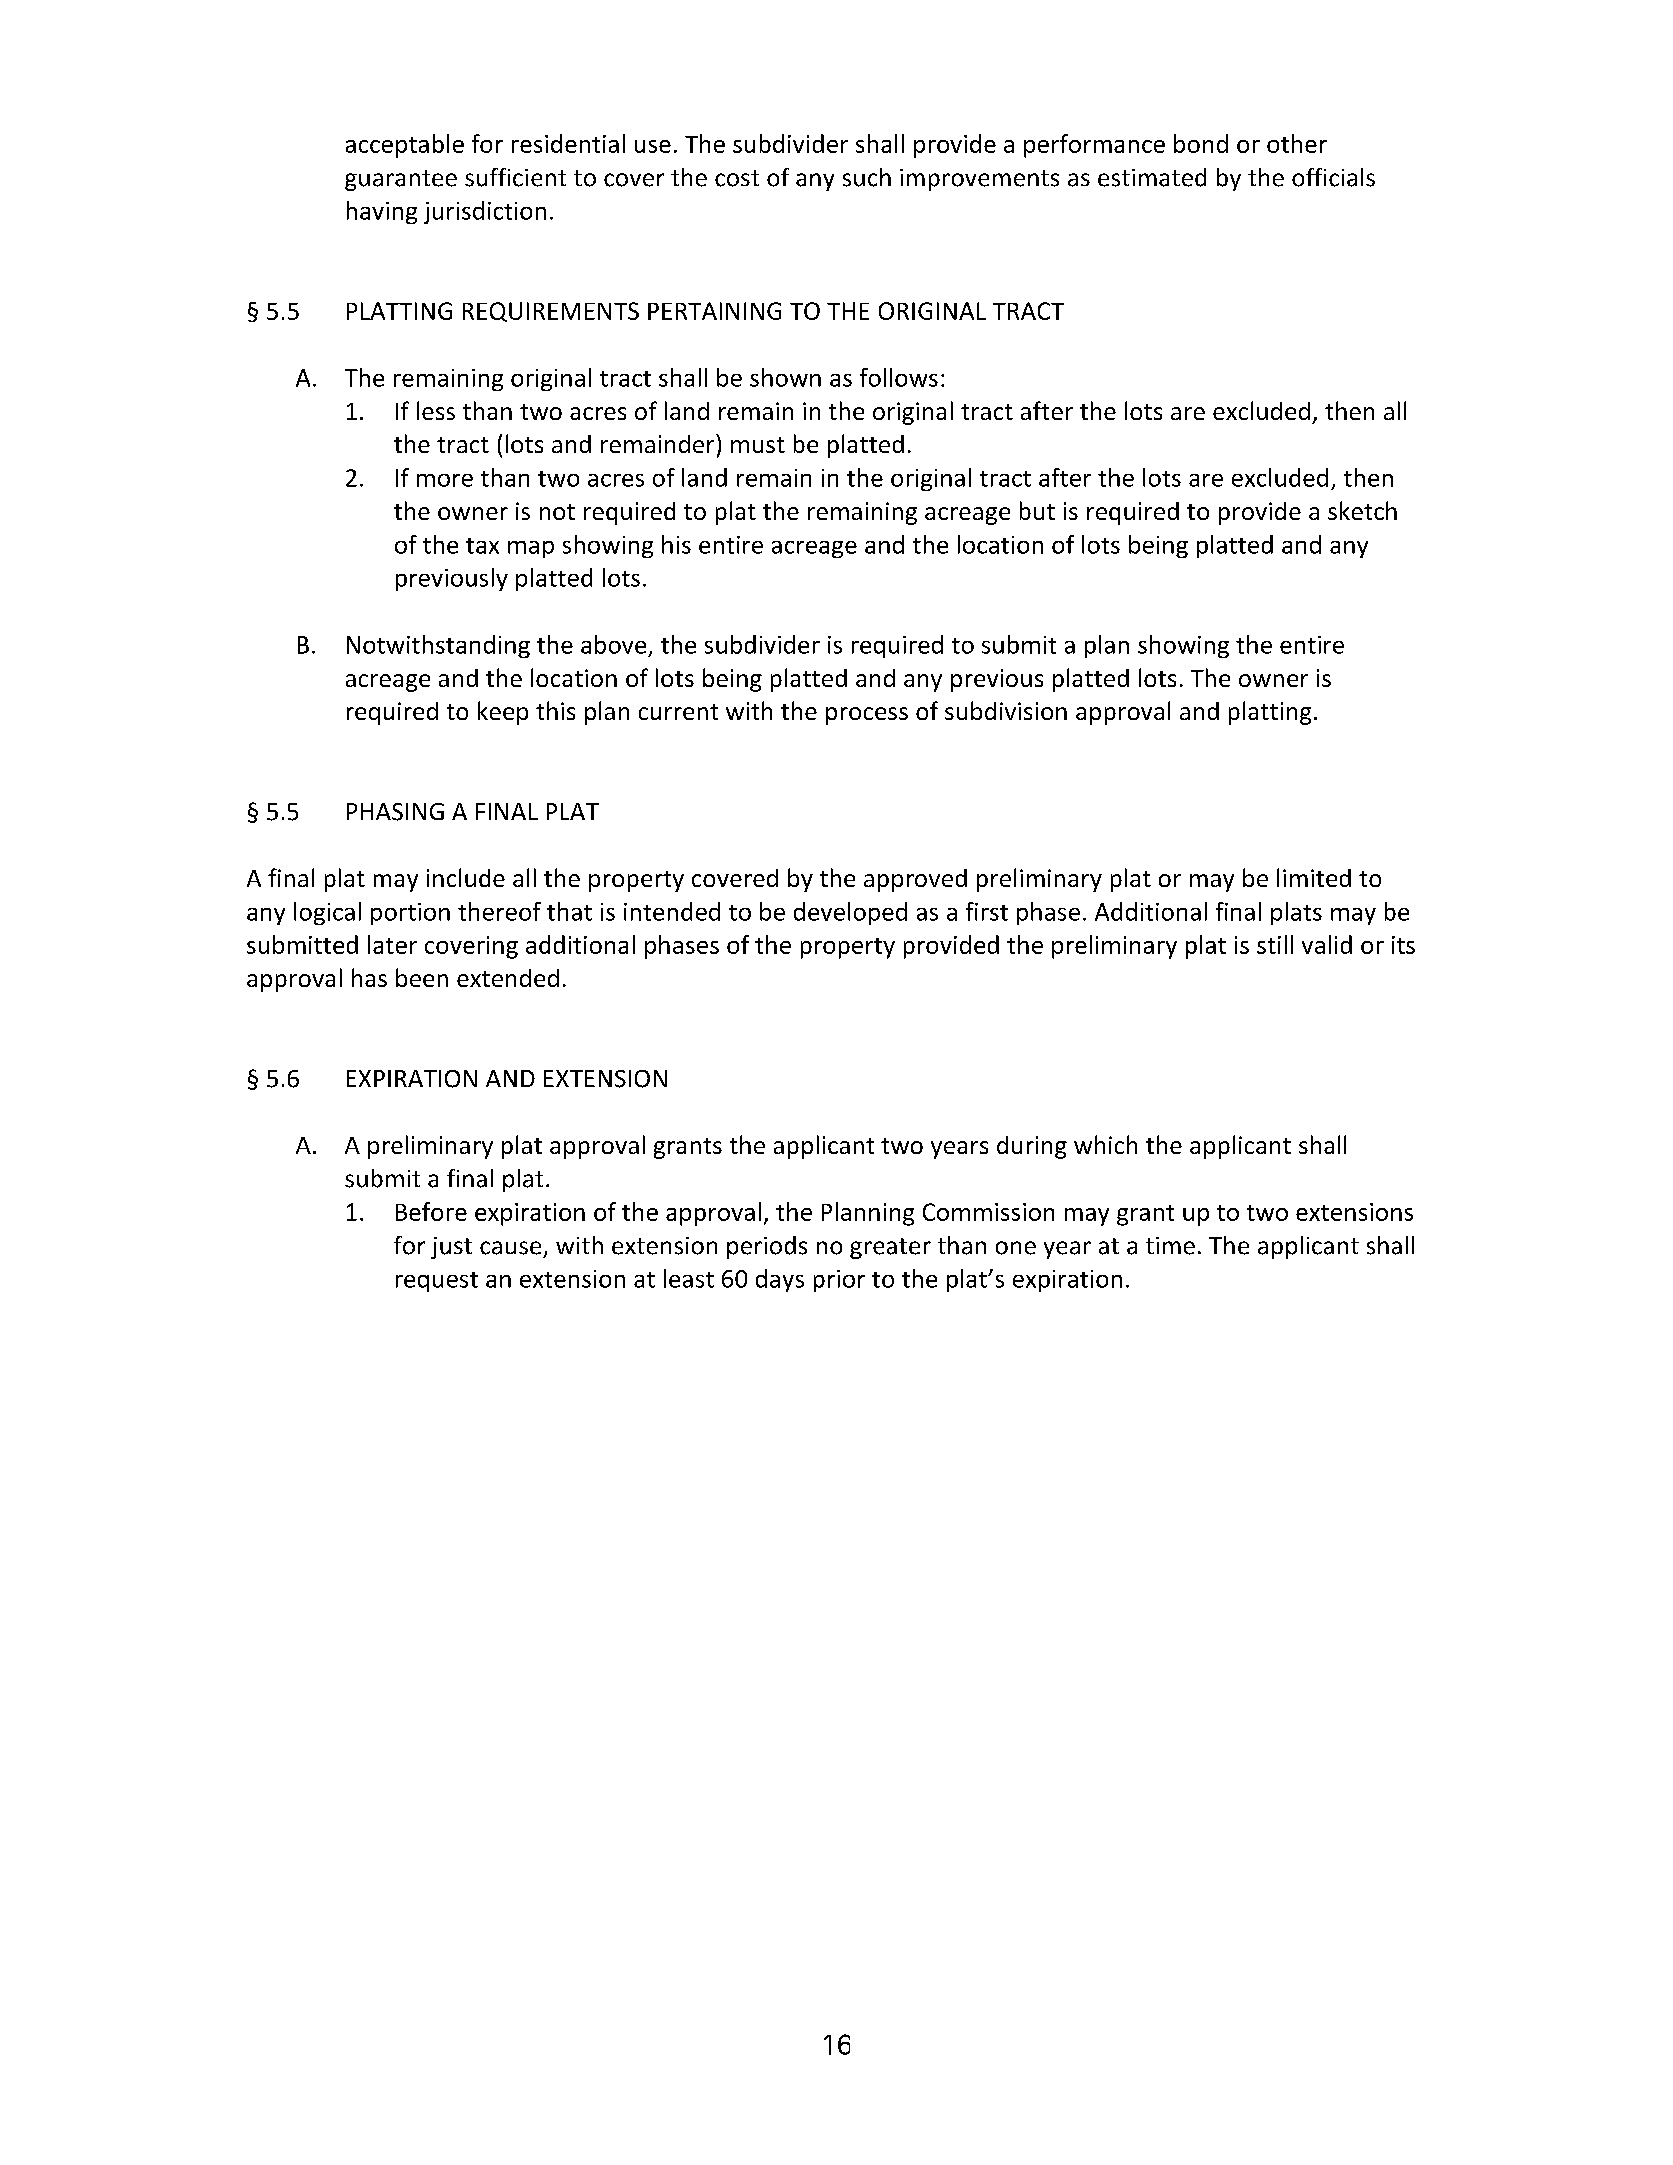  Describe the element at coordinates (850, 913) in the image. I see `developed` at that location.
